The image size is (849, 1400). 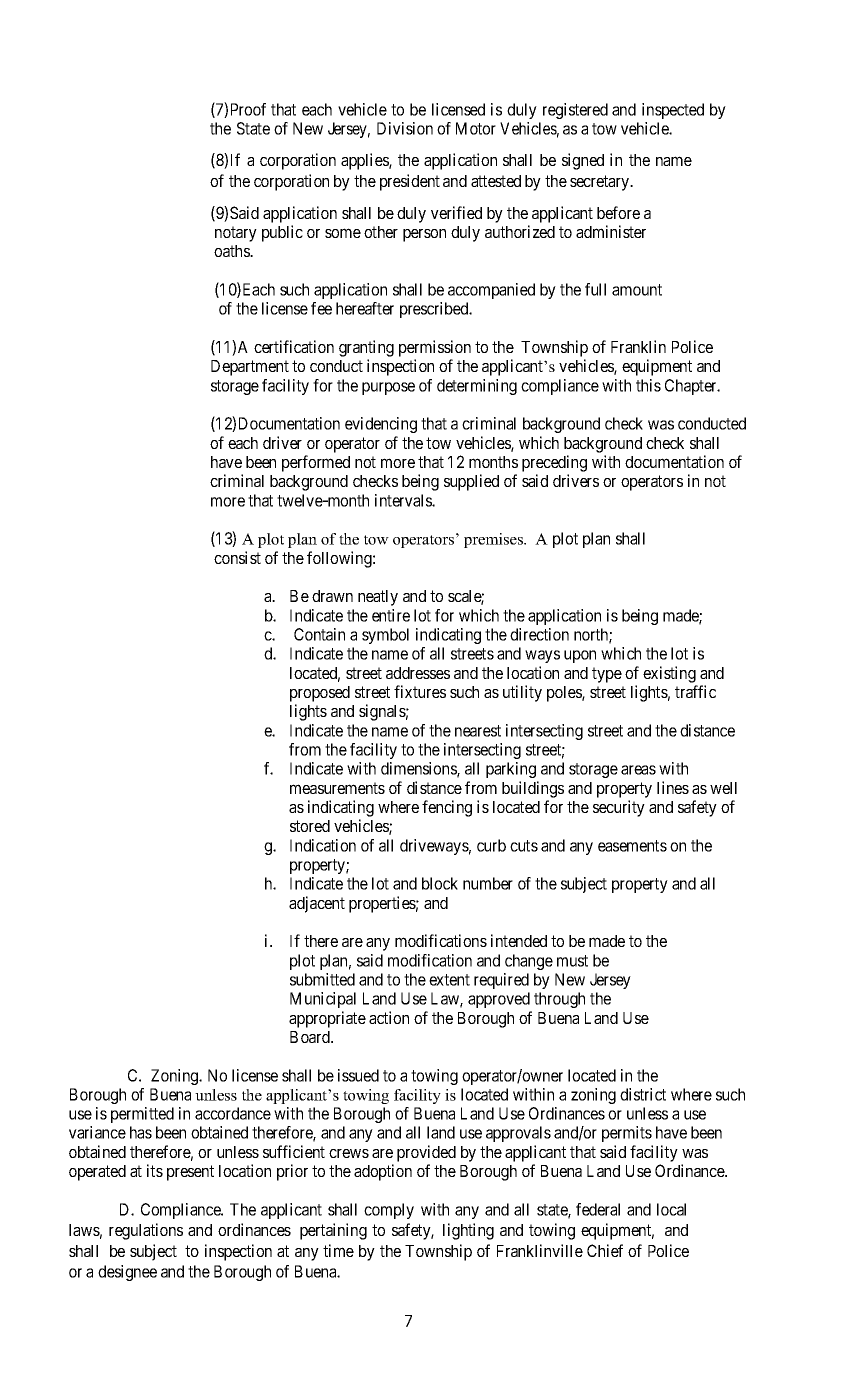 What do you see at coordinates (673, 111) in the page?
I see `inspected` at bounding box center [673, 111].
